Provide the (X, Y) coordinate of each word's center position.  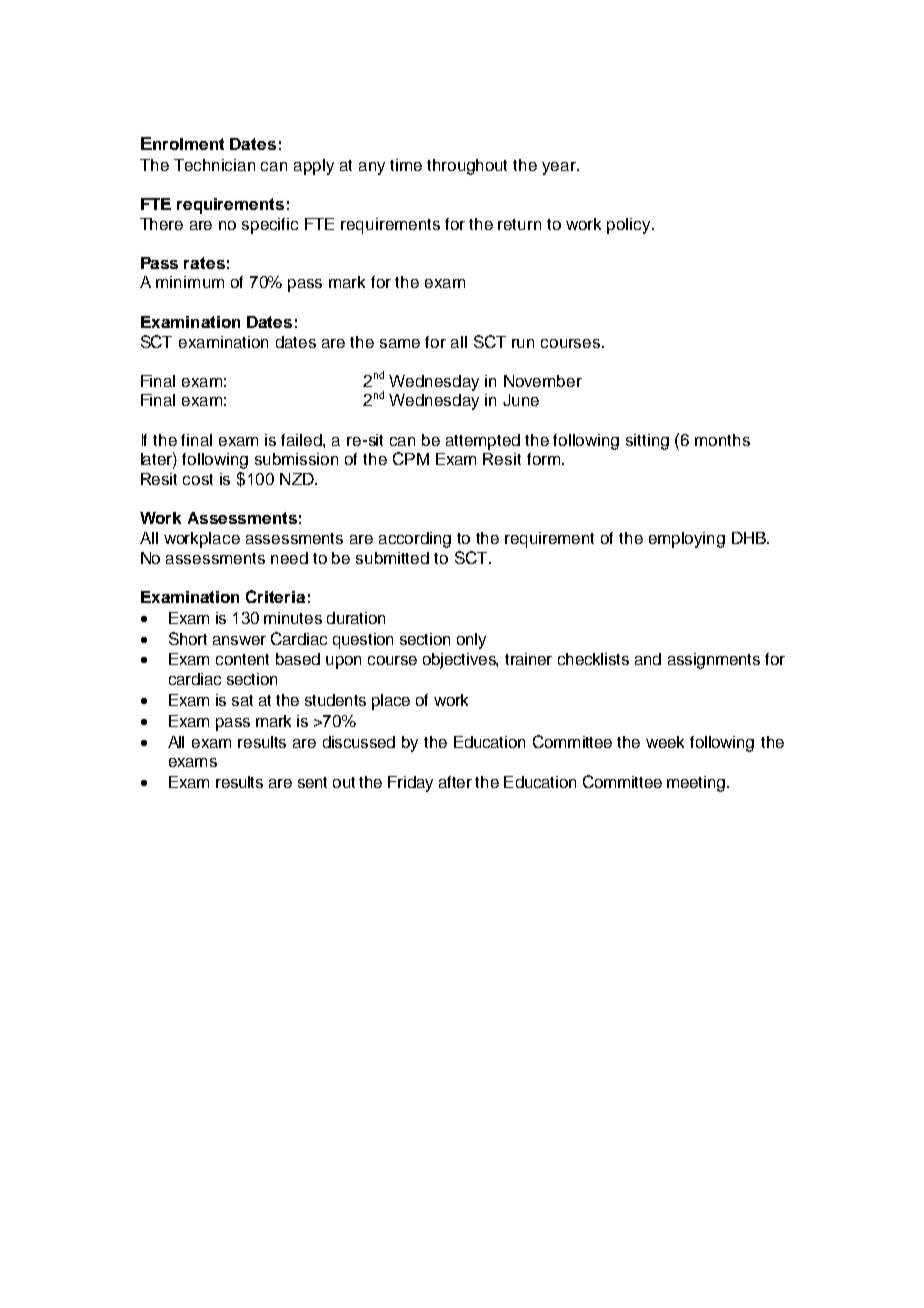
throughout (467, 167)
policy (630, 226)
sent (312, 782)
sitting (647, 442)
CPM (411, 458)
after (455, 782)
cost (198, 479)
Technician (214, 165)
